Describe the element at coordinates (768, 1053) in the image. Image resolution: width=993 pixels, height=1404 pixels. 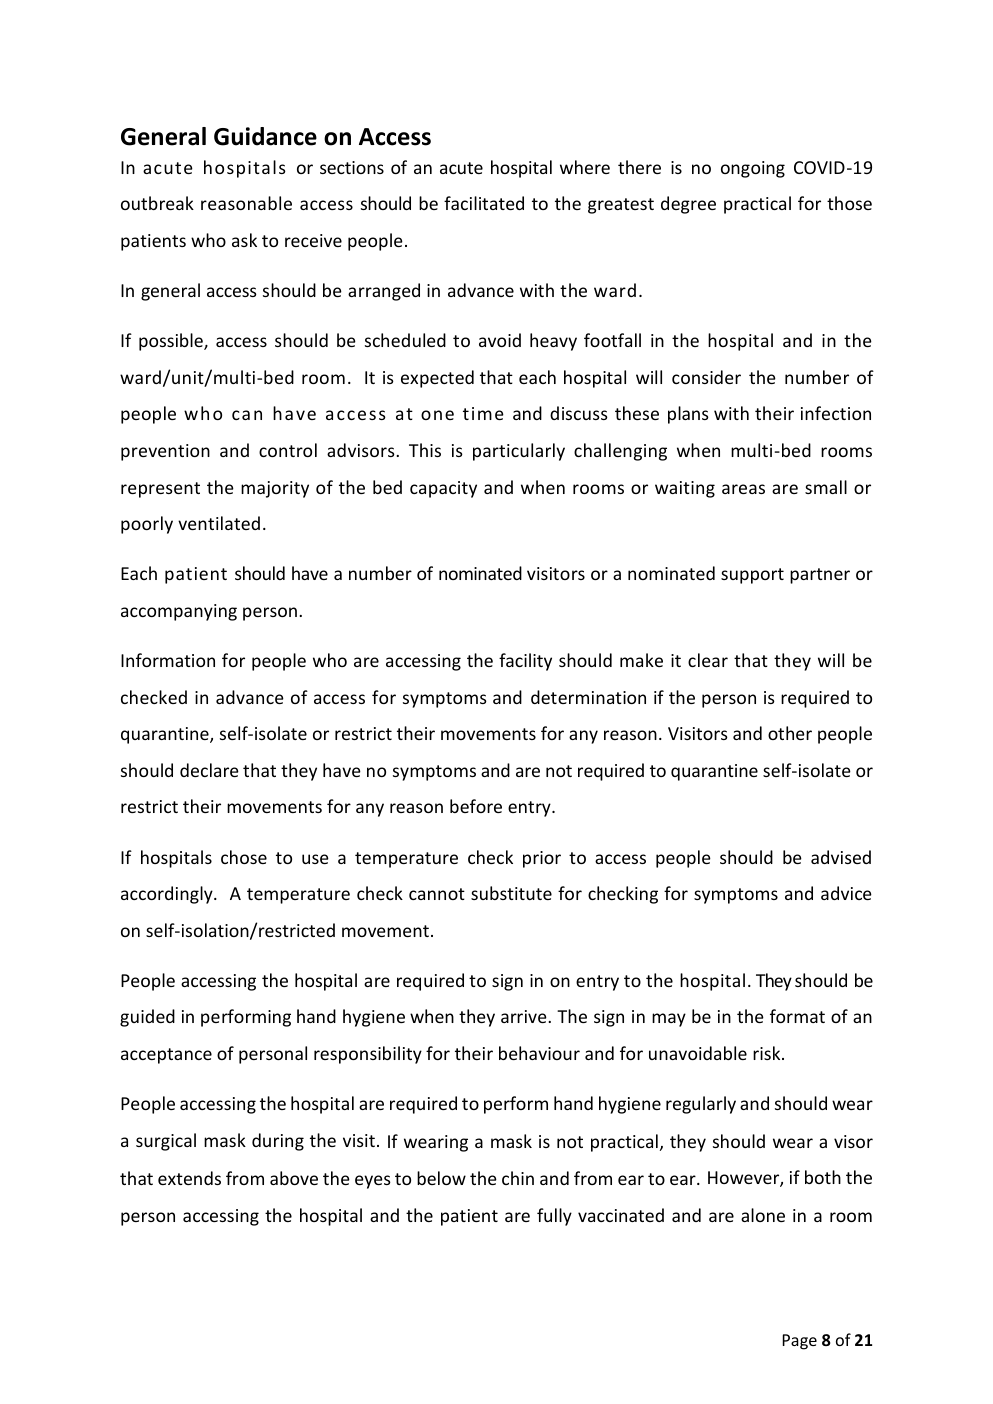
I see `risk` at that location.
